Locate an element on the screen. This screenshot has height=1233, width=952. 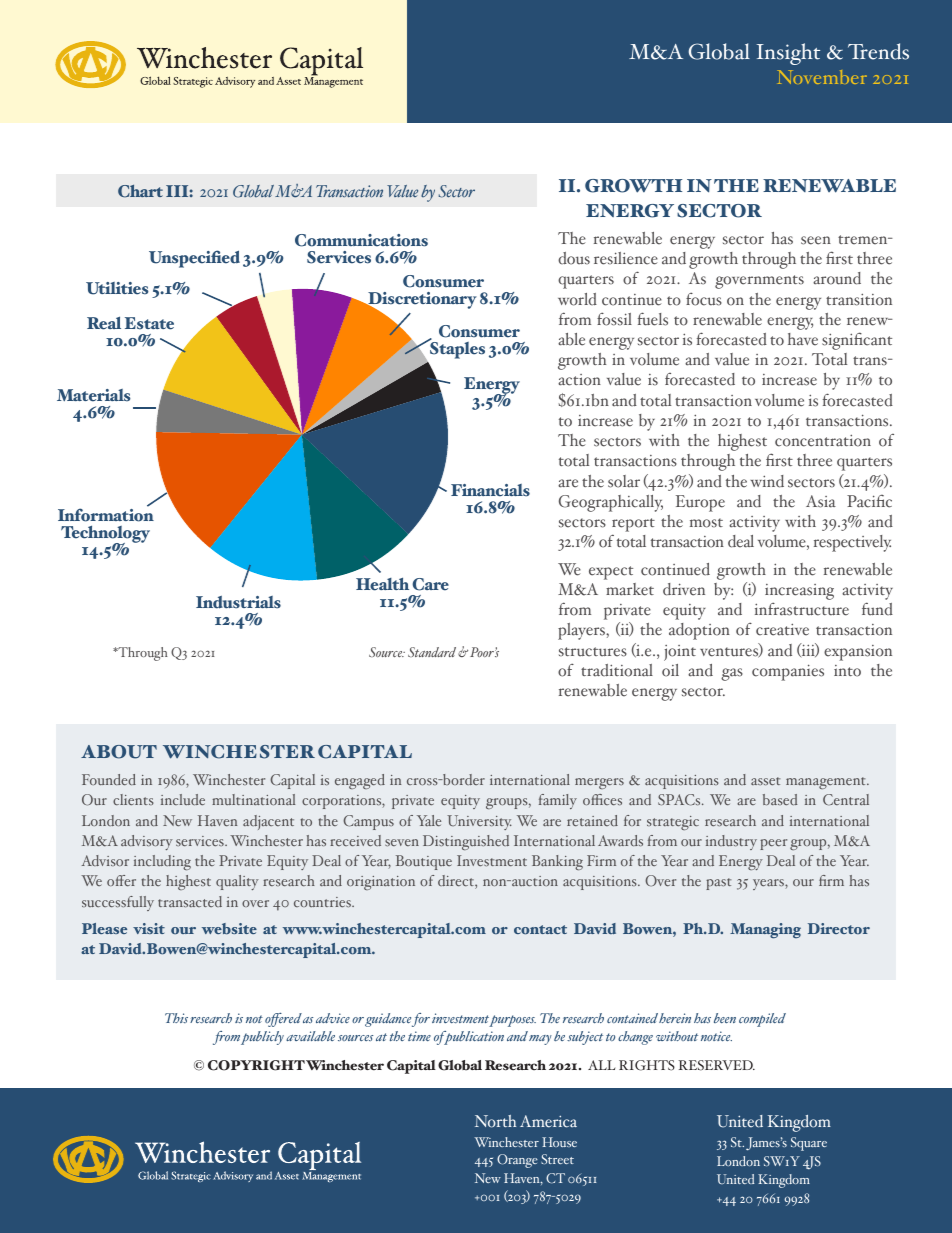
include is located at coordinates (183, 800).
